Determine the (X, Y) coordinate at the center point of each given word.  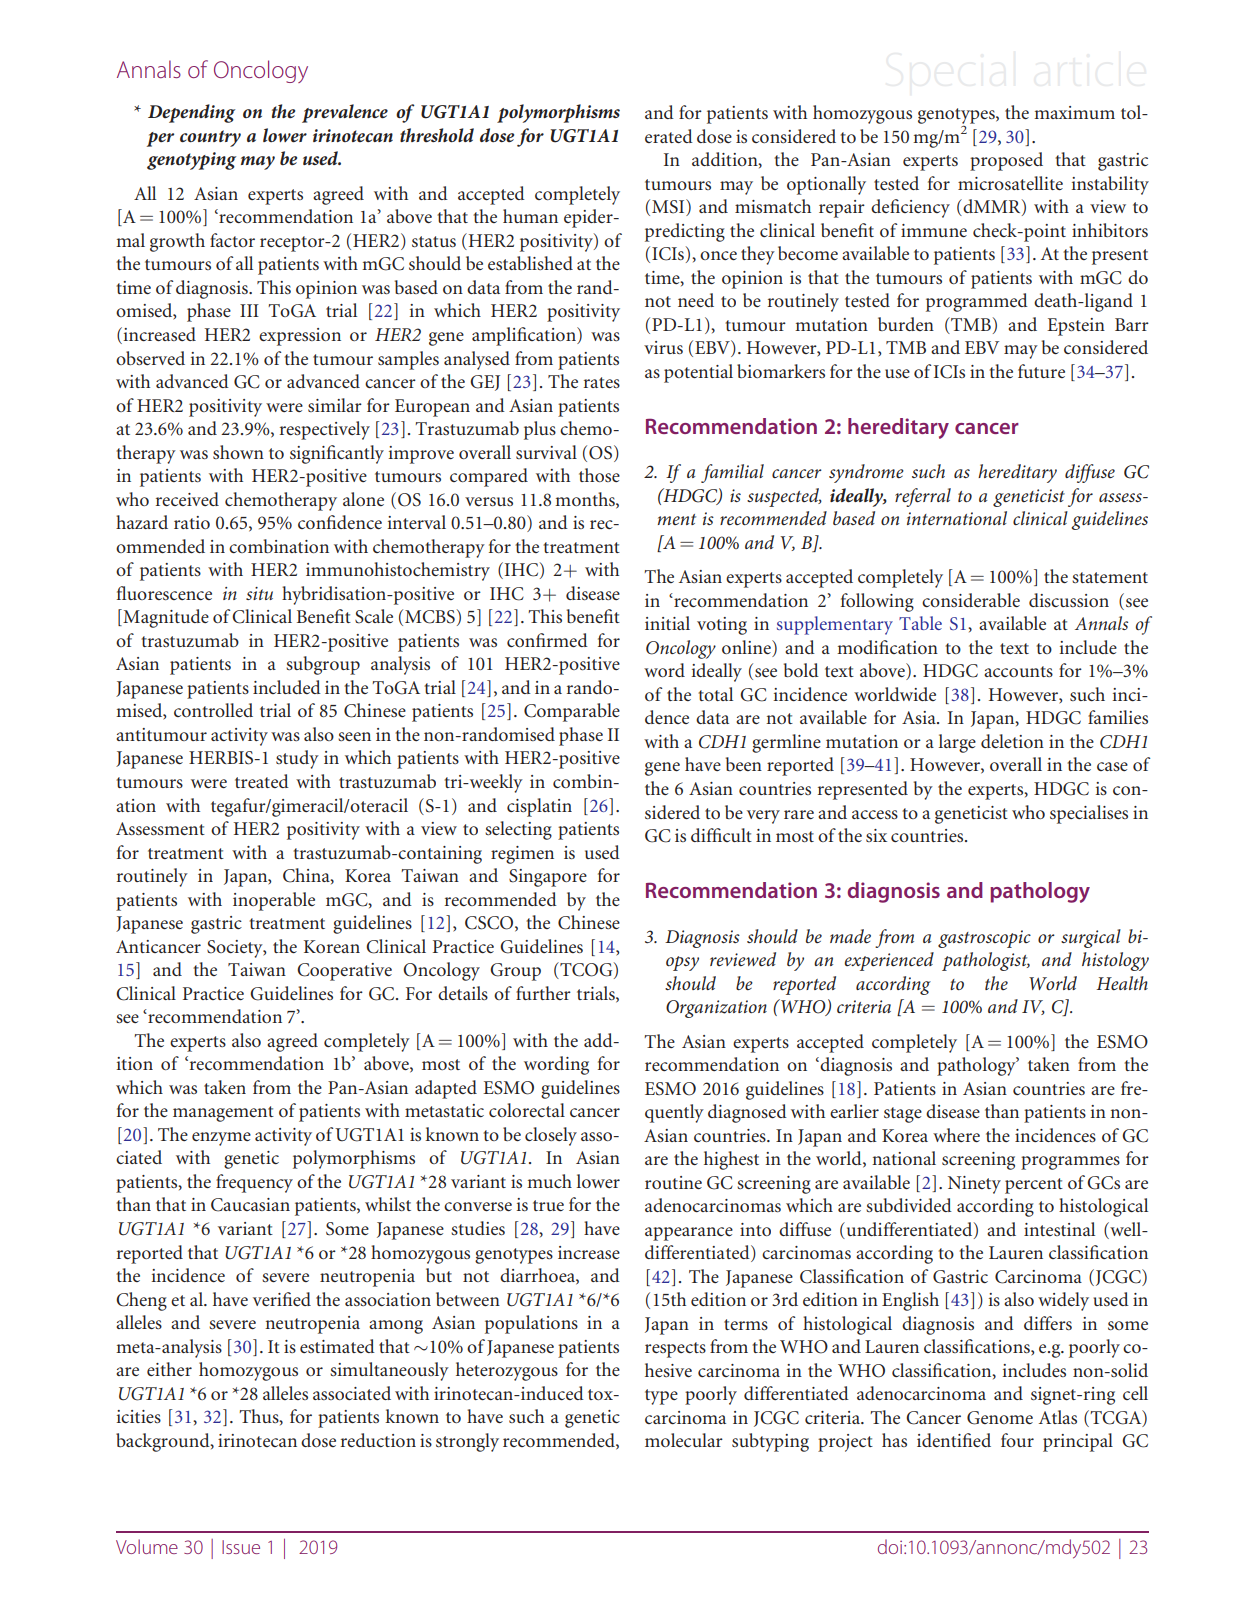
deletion (1012, 741)
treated (262, 781)
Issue (241, 1547)
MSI (669, 207)
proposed (1006, 161)
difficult (721, 835)
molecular (684, 1440)
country (210, 138)
